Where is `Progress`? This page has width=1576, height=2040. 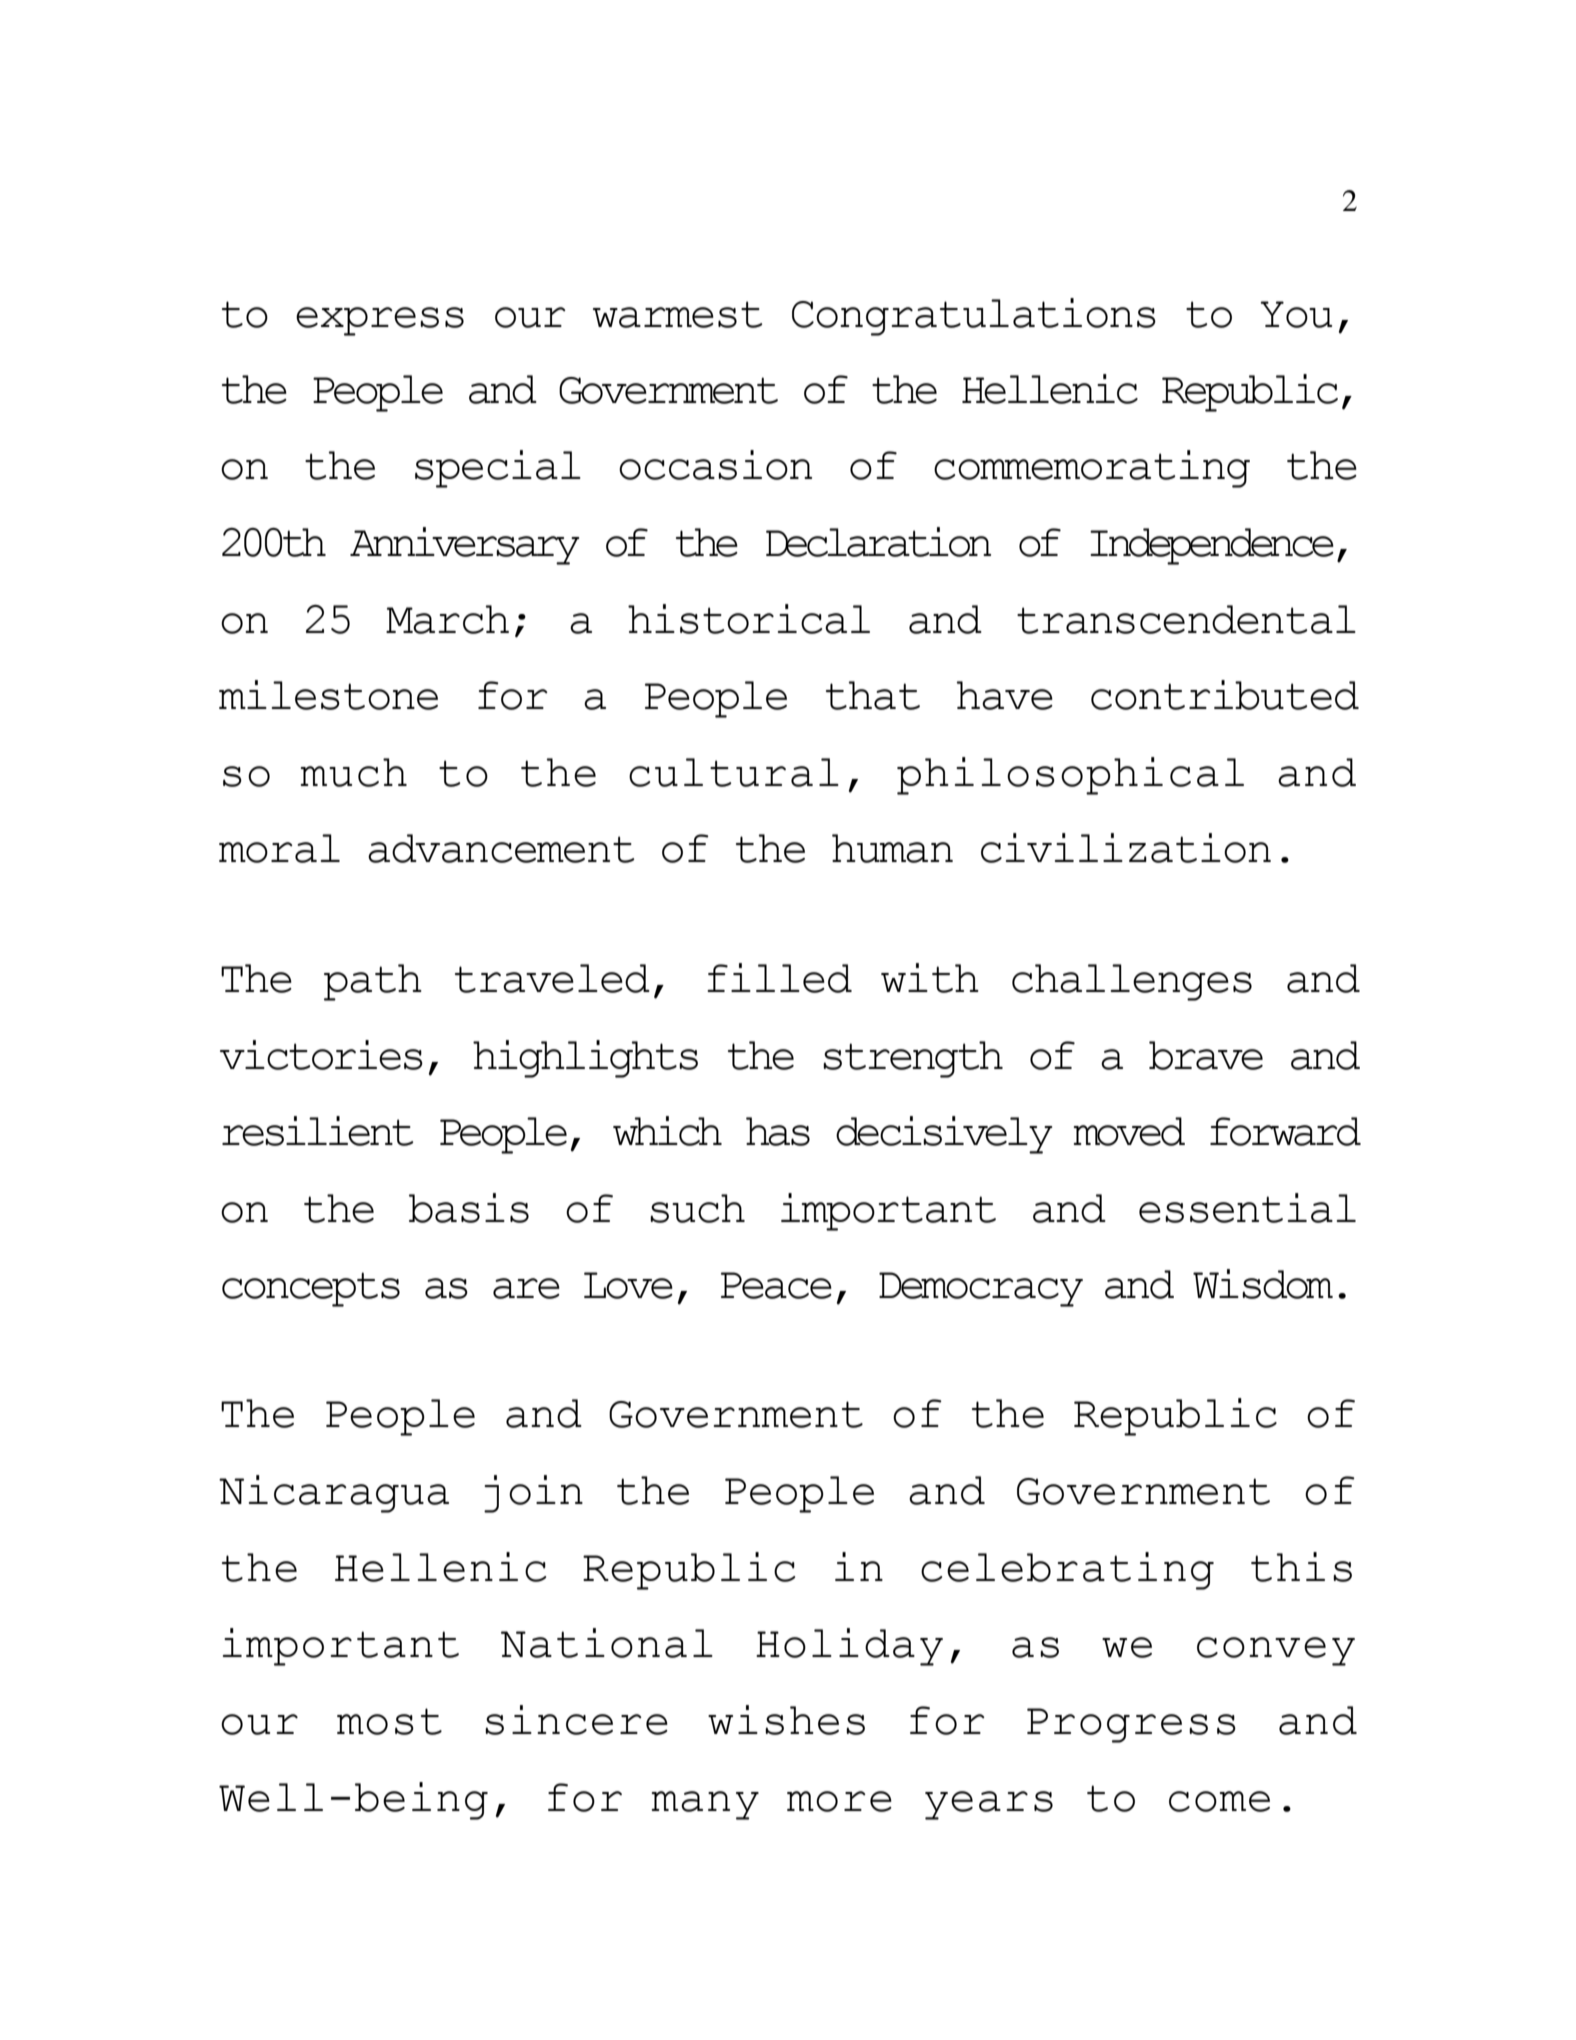
Progress is located at coordinates (1131, 1725).
